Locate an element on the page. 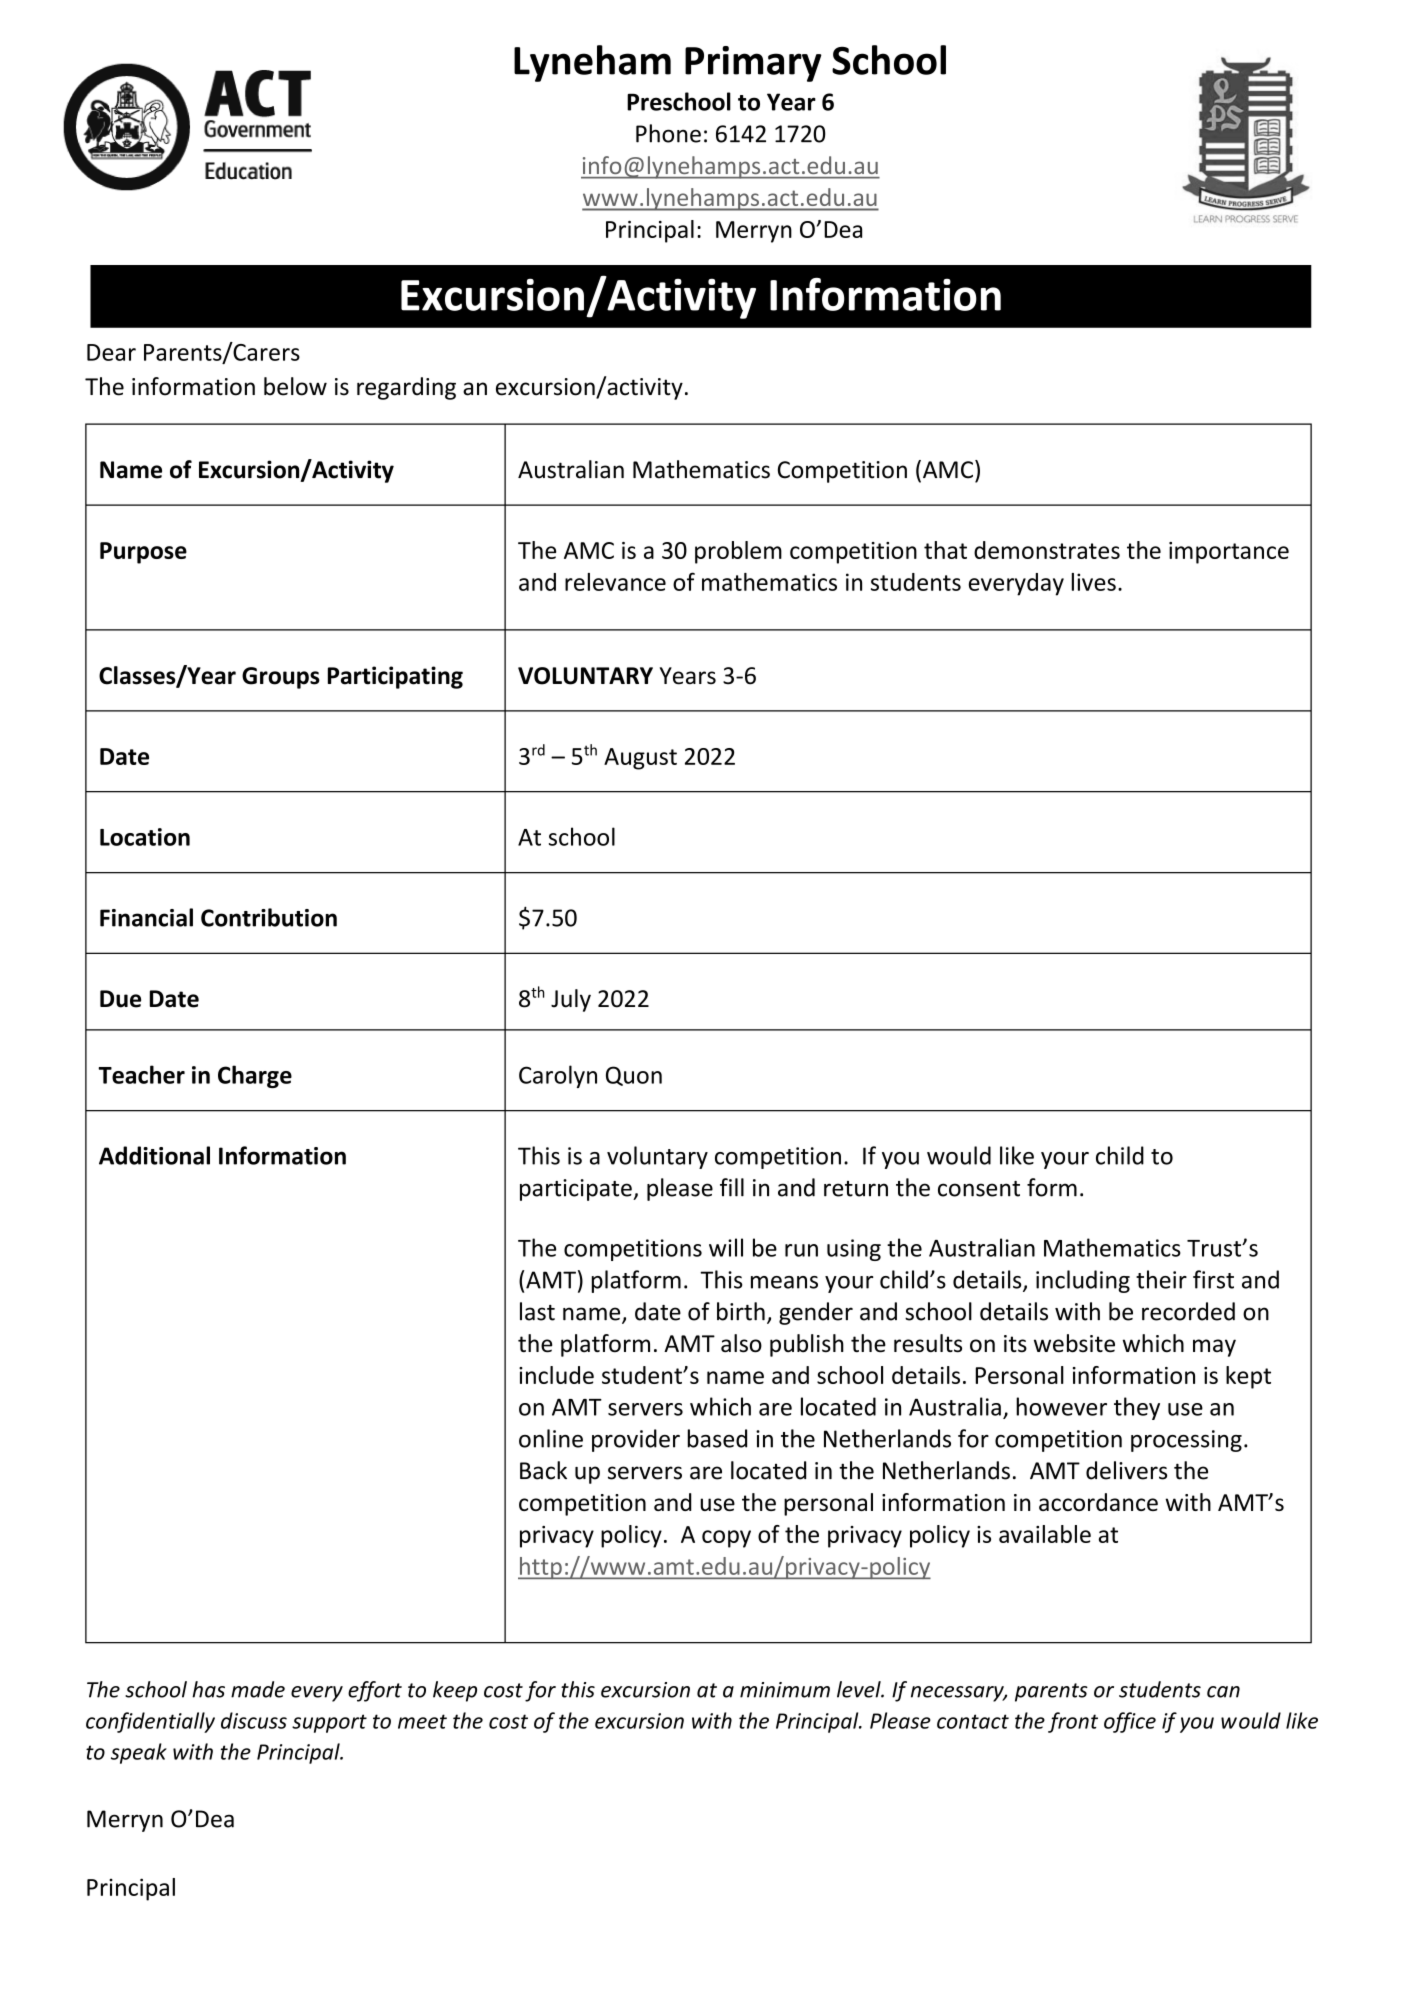 Image resolution: width=1410 pixels, height=1995 pixels. July is located at coordinates (571, 1000).
